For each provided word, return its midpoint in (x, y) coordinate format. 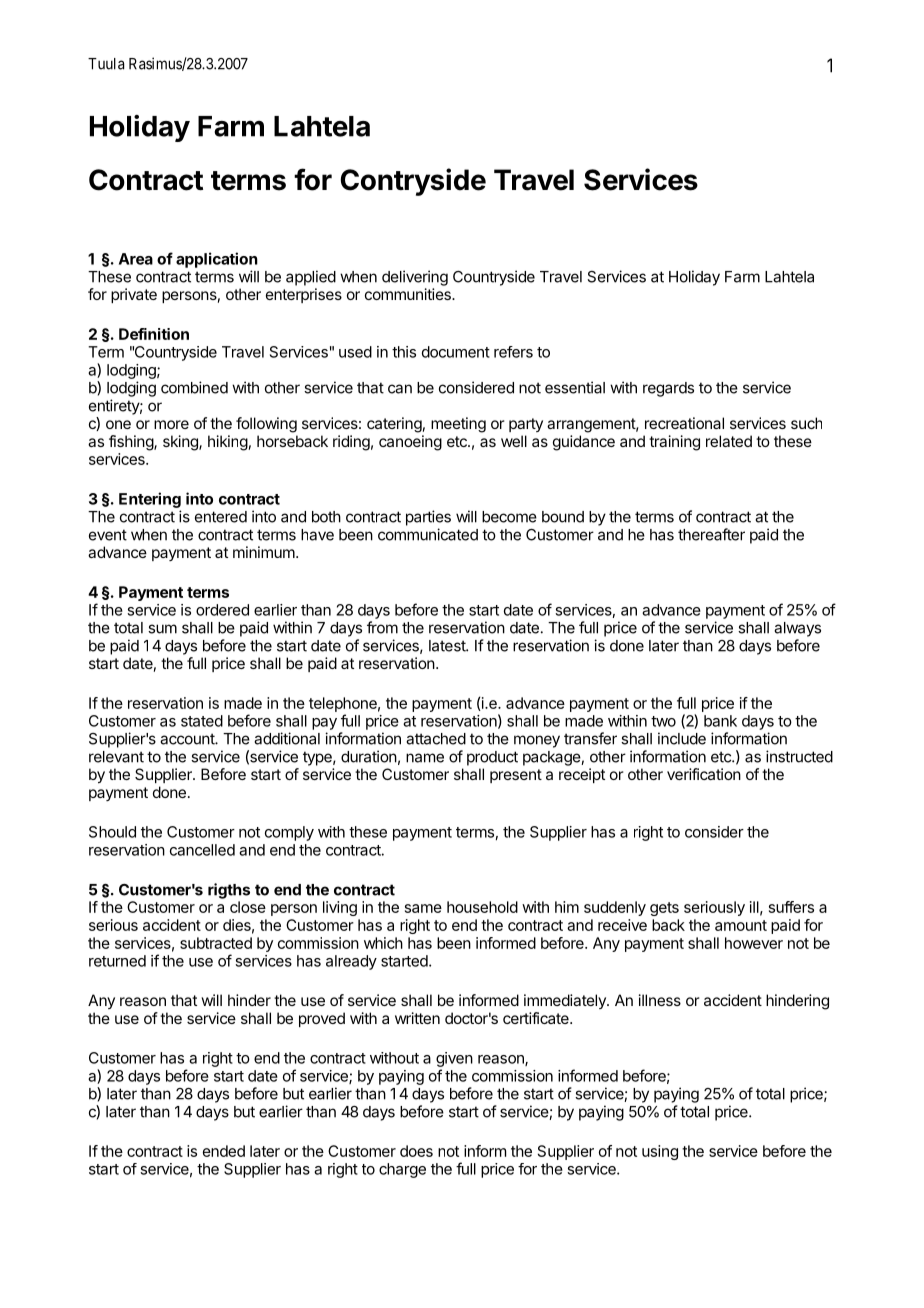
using (660, 1152)
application (217, 260)
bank (720, 721)
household (482, 907)
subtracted (216, 943)
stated (202, 721)
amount (741, 925)
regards (668, 389)
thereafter (711, 534)
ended (224, 1151)
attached (436, 739)
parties (428, 518)
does (416, 1151)
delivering (415, 278)
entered (221, 517)
